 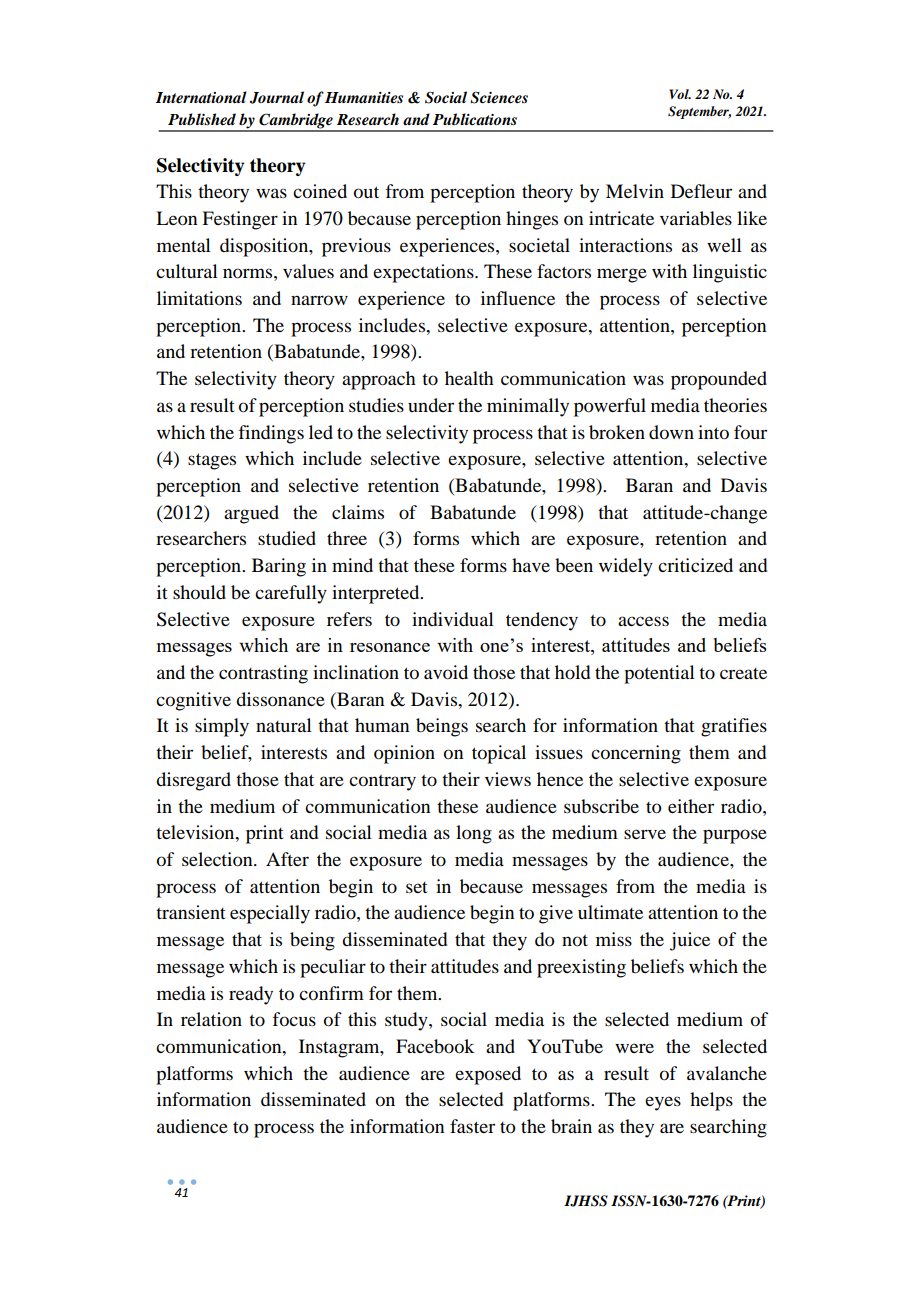 I want to click on Journal, so click(x=277, y=97).
